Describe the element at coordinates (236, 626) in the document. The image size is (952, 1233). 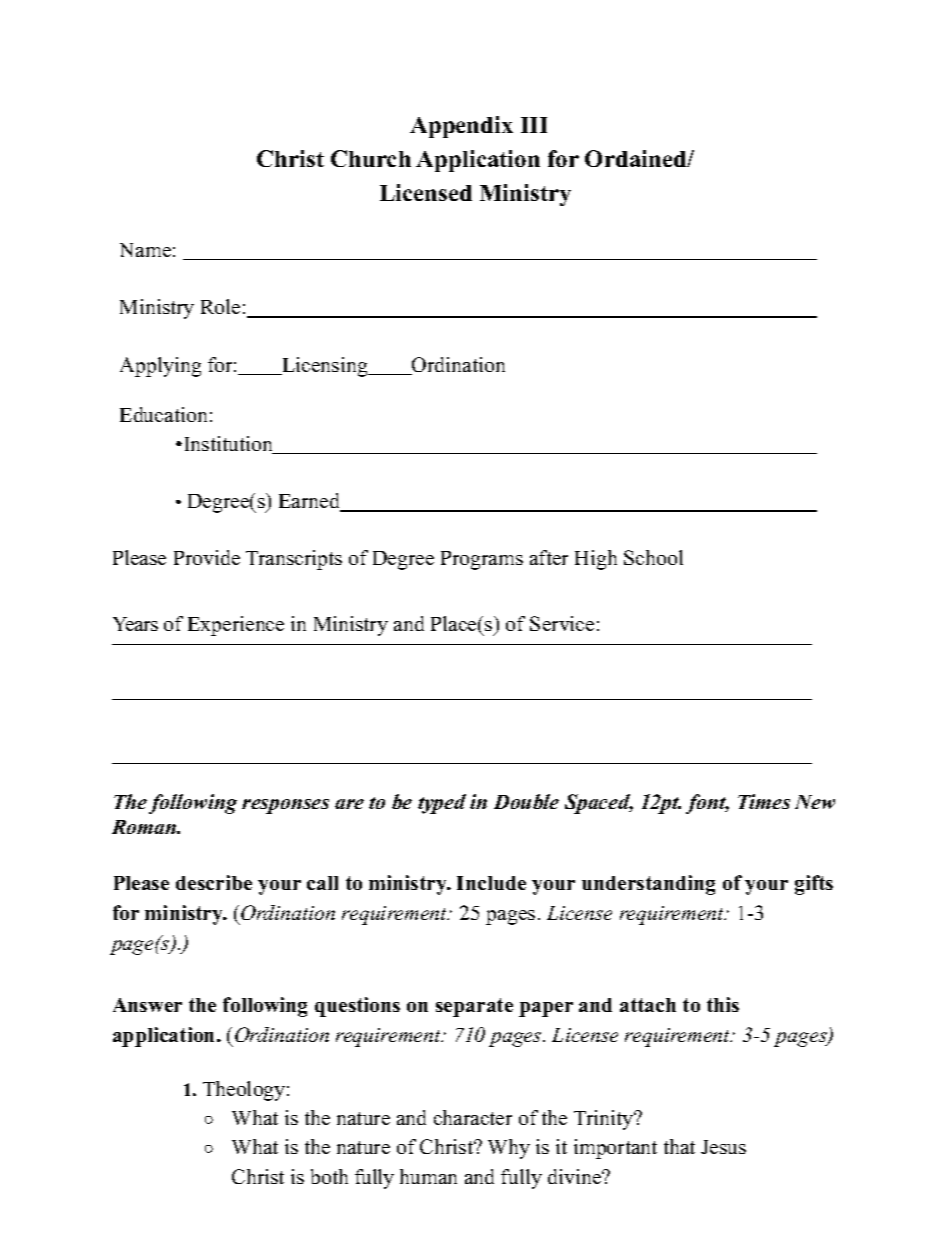
I see `Experience` at that location.
